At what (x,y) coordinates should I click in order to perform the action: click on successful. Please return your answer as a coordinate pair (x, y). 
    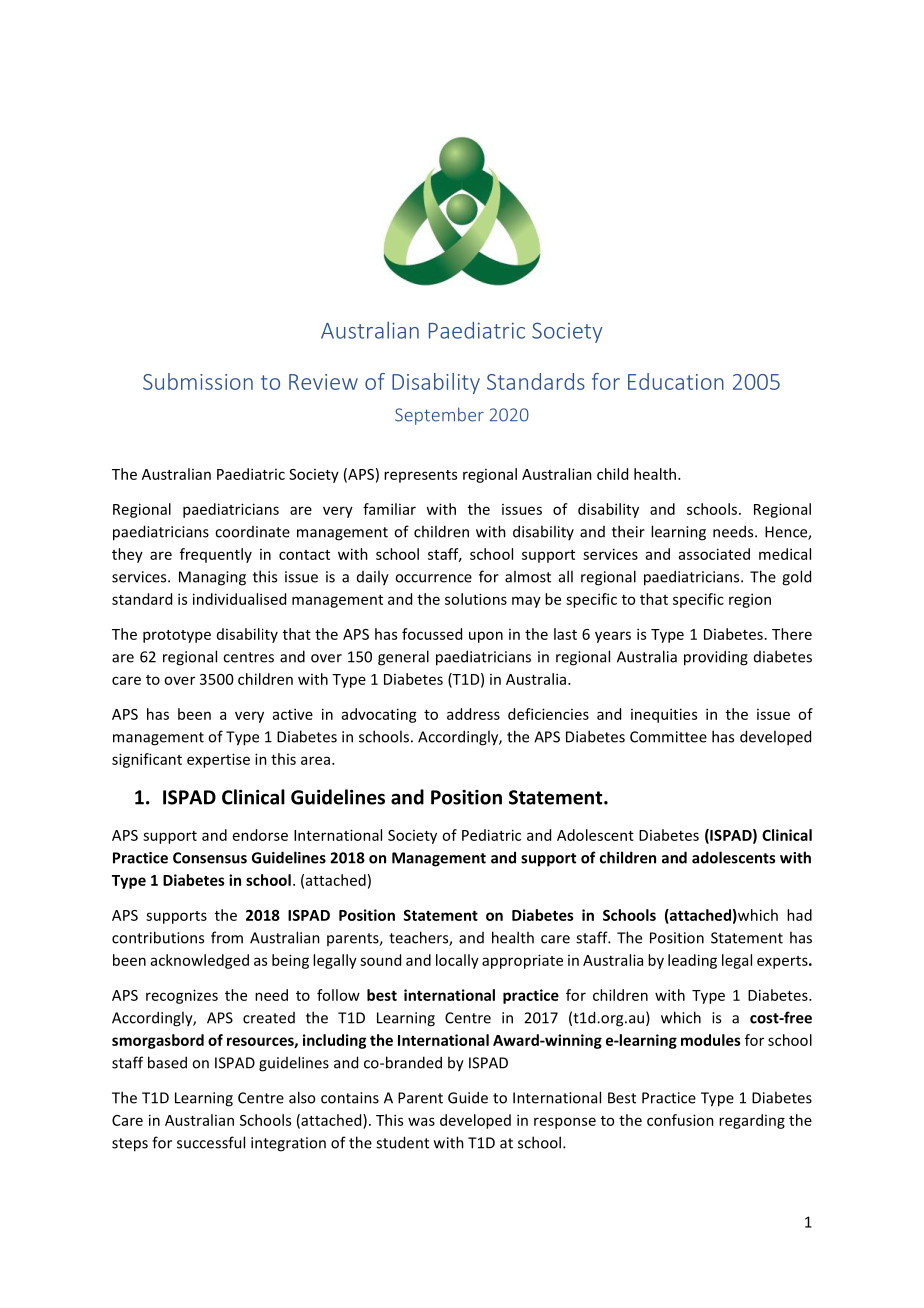
    Looking at the image, I should click on (211, 1142).
